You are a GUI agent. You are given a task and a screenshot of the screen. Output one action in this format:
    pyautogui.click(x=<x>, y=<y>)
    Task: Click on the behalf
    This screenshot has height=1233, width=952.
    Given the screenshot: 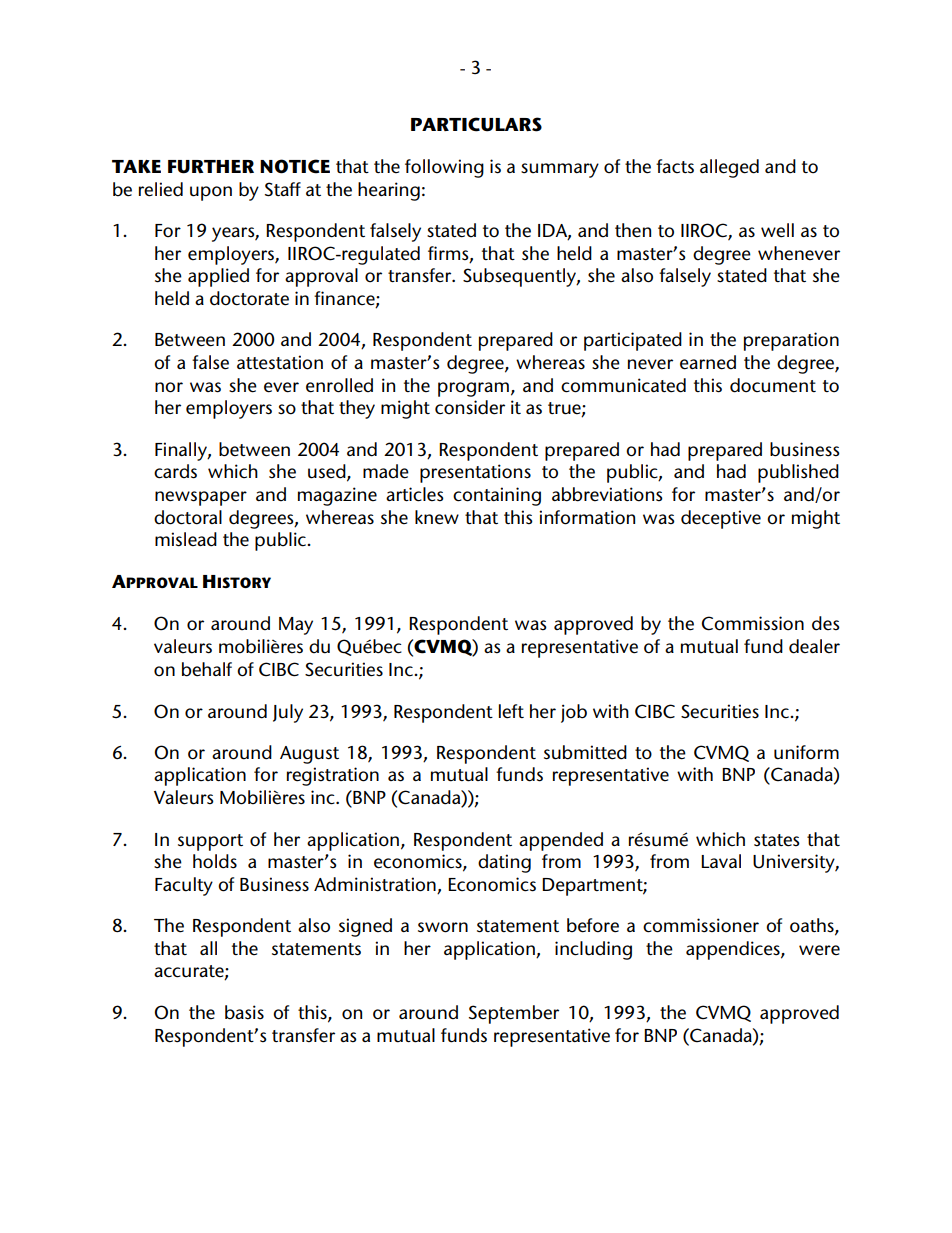 What is the action you would take?
    pyautogui.click(x=207, y=669)
